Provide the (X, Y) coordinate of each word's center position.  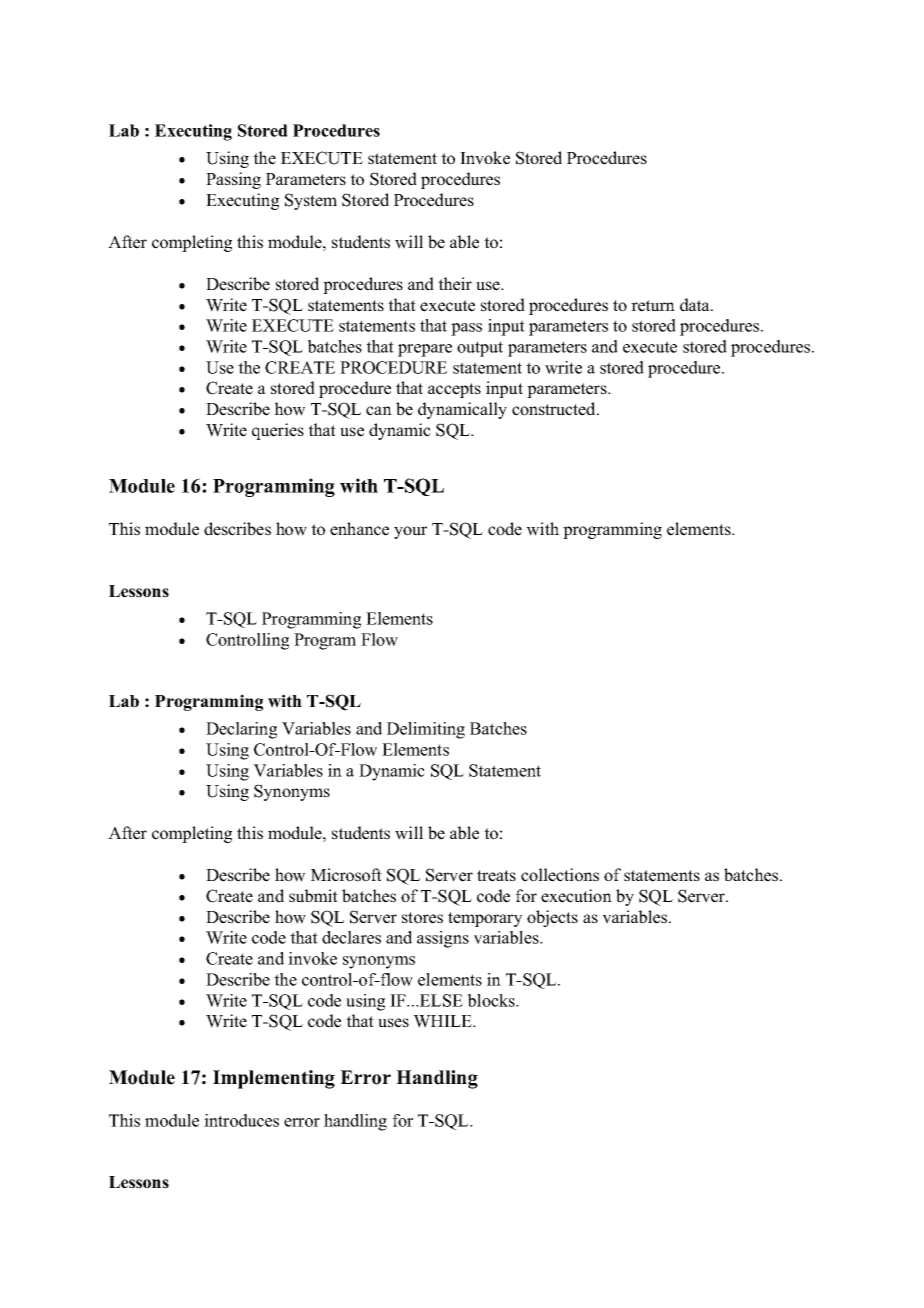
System (311, 201)
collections (560, 875)
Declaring (241, 730)
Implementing (274, 1079)
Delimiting (426, 730)
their (455, 284)
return (653, 306)
